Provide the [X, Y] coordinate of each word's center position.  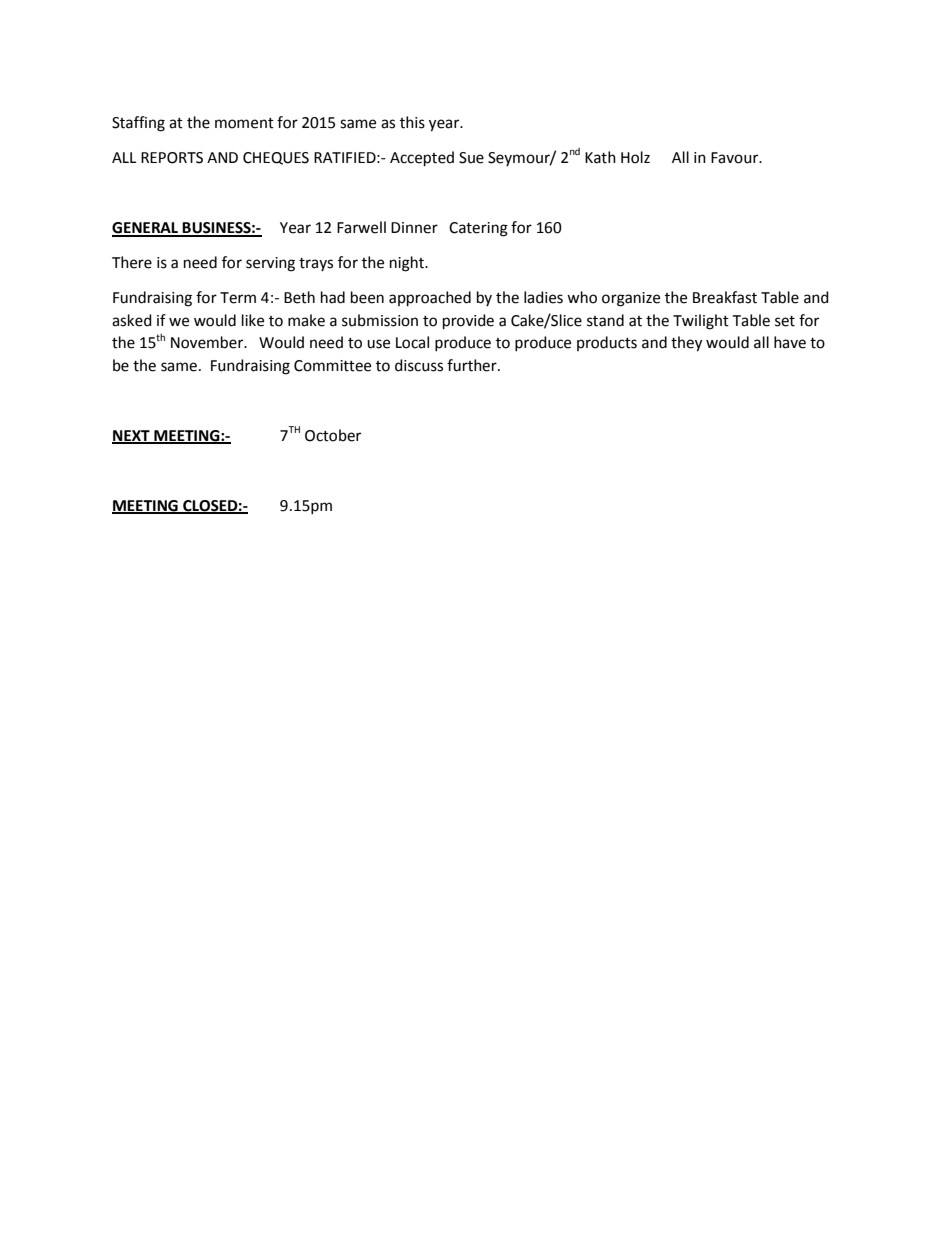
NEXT [132, 436]
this [412, 122]
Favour [736, 158]
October [333, 435]
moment [244, 123]
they [686, 344]
